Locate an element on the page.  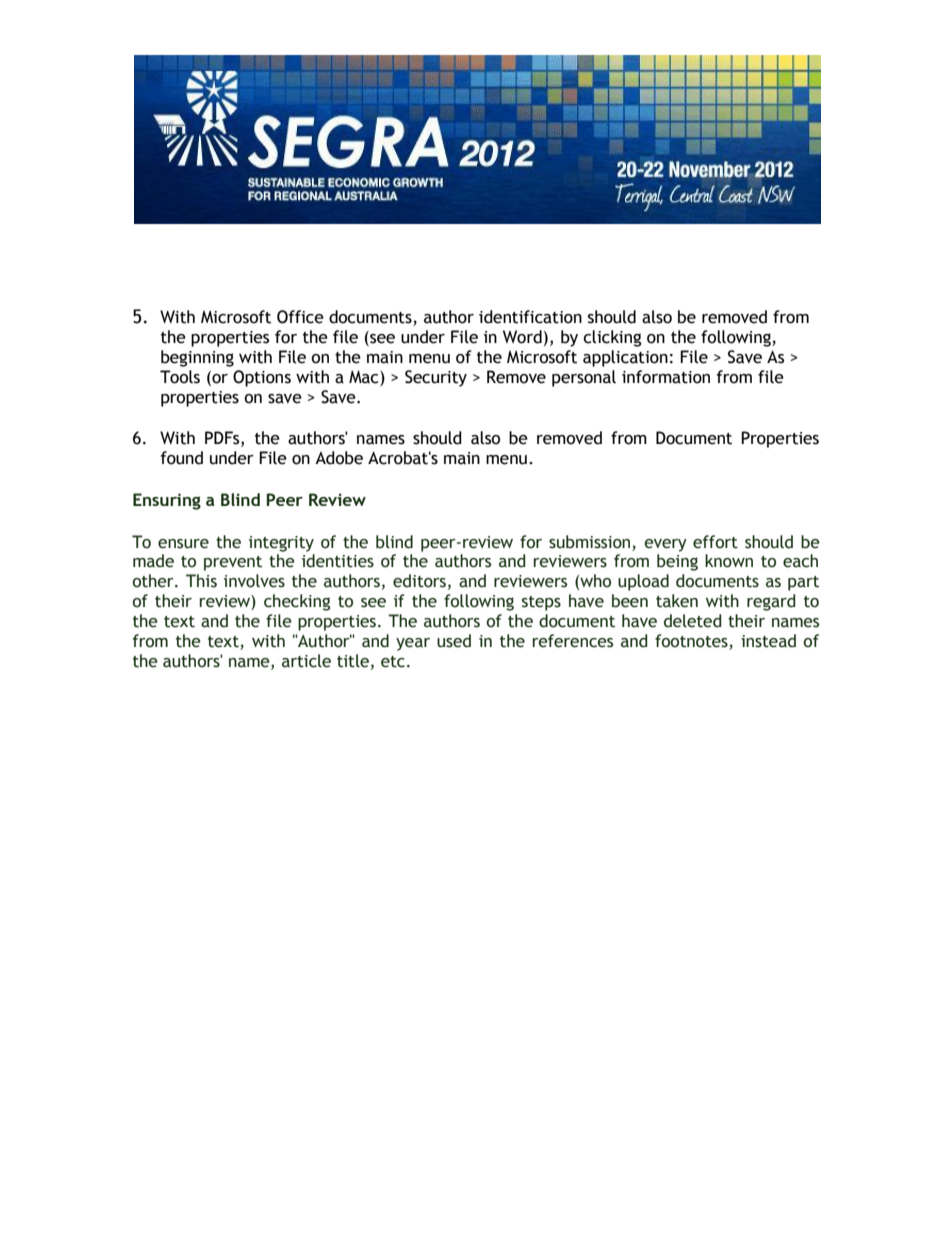
used is located at coordinates (454, 641).
